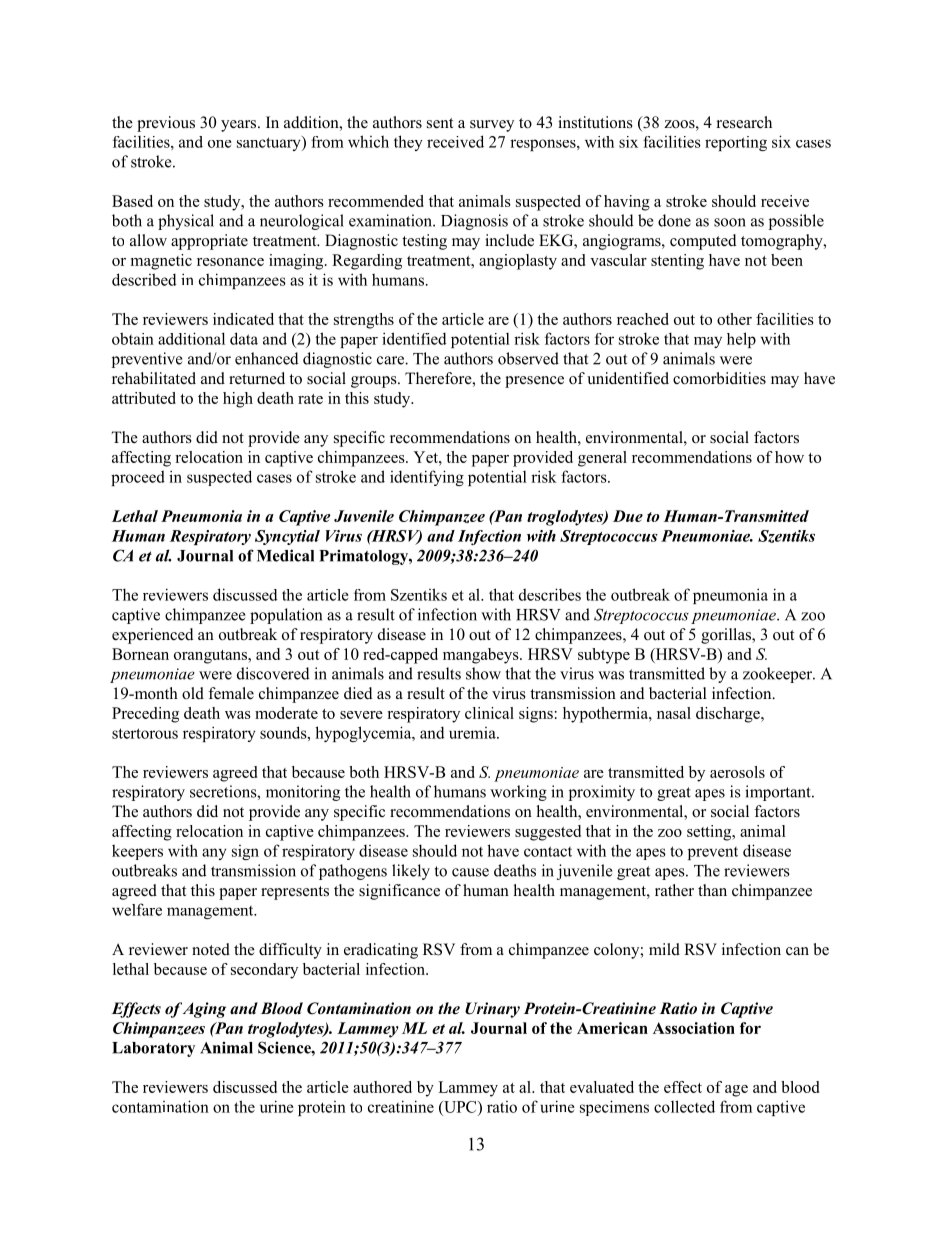  Describe the element at coordinates (426, 457) in the screenshot. I see `Yet` at that location.
